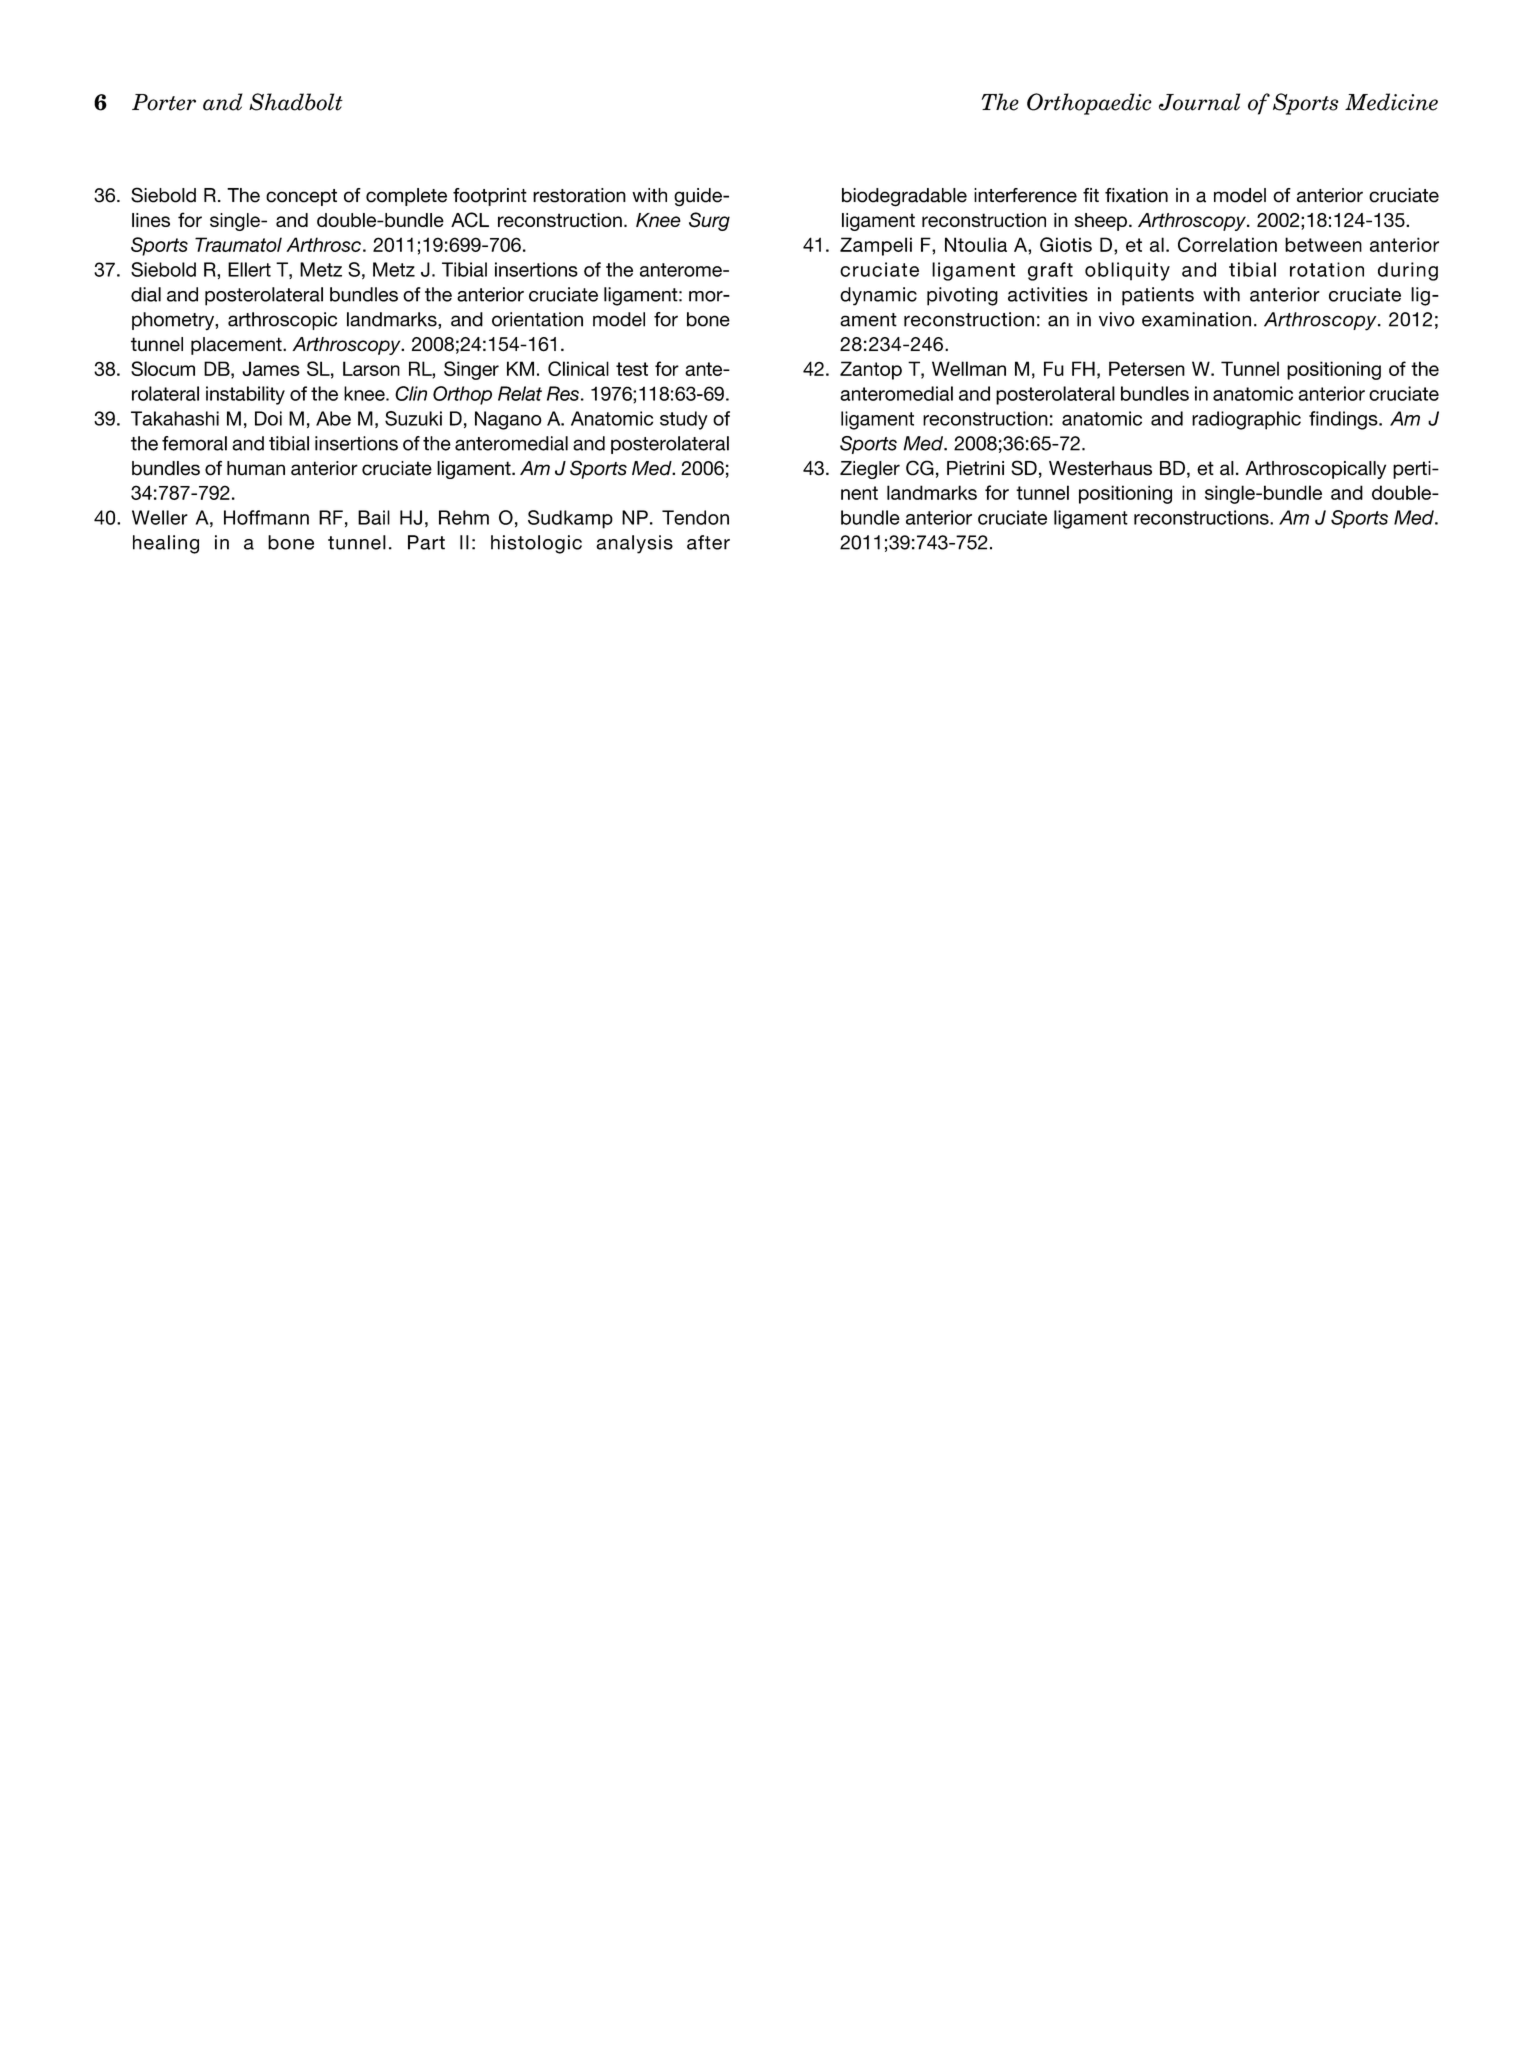 Image resolution: width=1533 pixels, height=2052 pixels. I want to click on after, so click(708, 542).
